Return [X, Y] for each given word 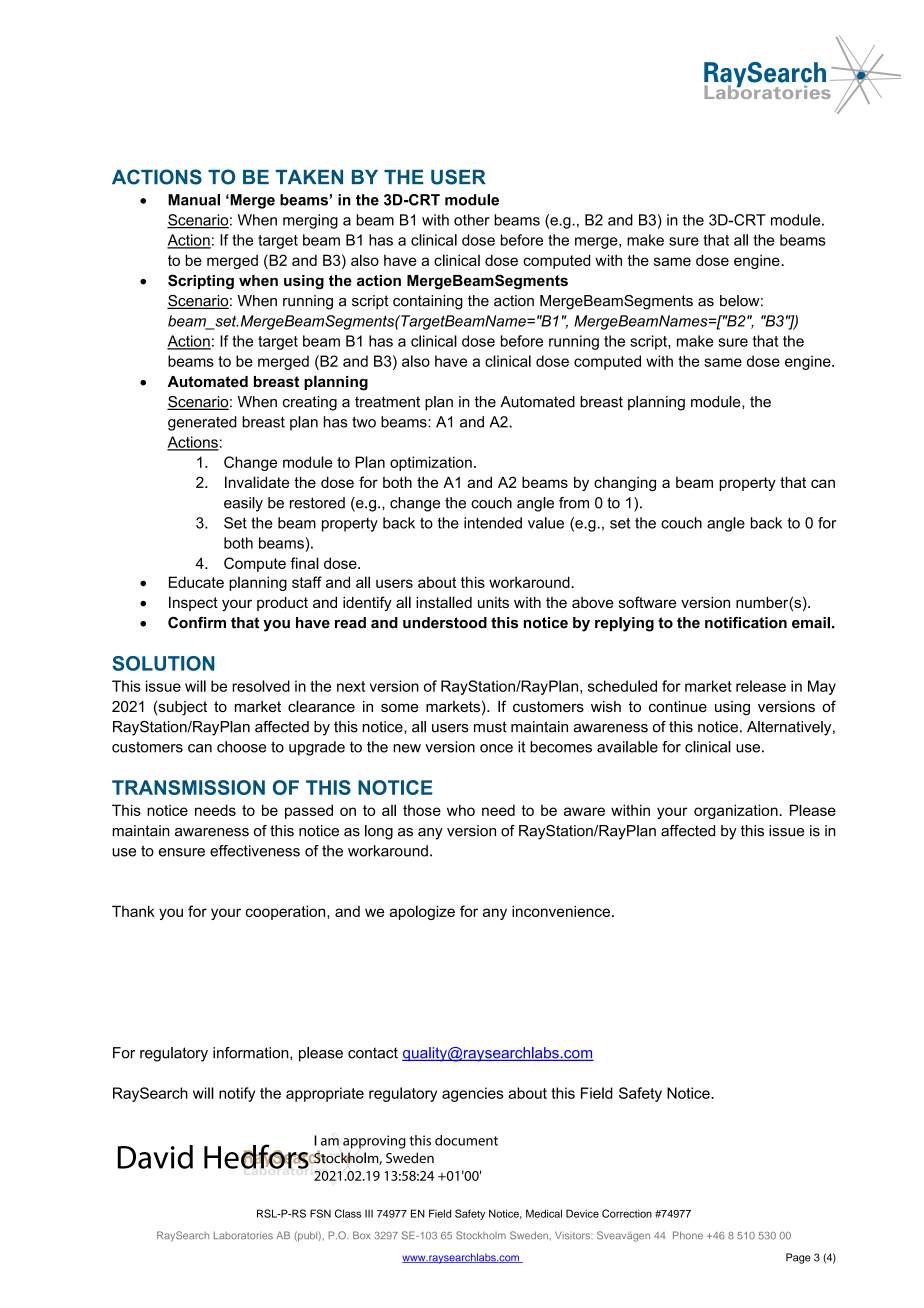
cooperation [287, 912]
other [472, 220]
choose [241, 747]
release [761, 686]
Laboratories [243, 1235]
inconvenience [561, 911]
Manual [194, 200]
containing [428, 302]
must [490, 727]
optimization [431, 463]
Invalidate [257, 482]
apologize [422, 912]
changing [625, 484]
